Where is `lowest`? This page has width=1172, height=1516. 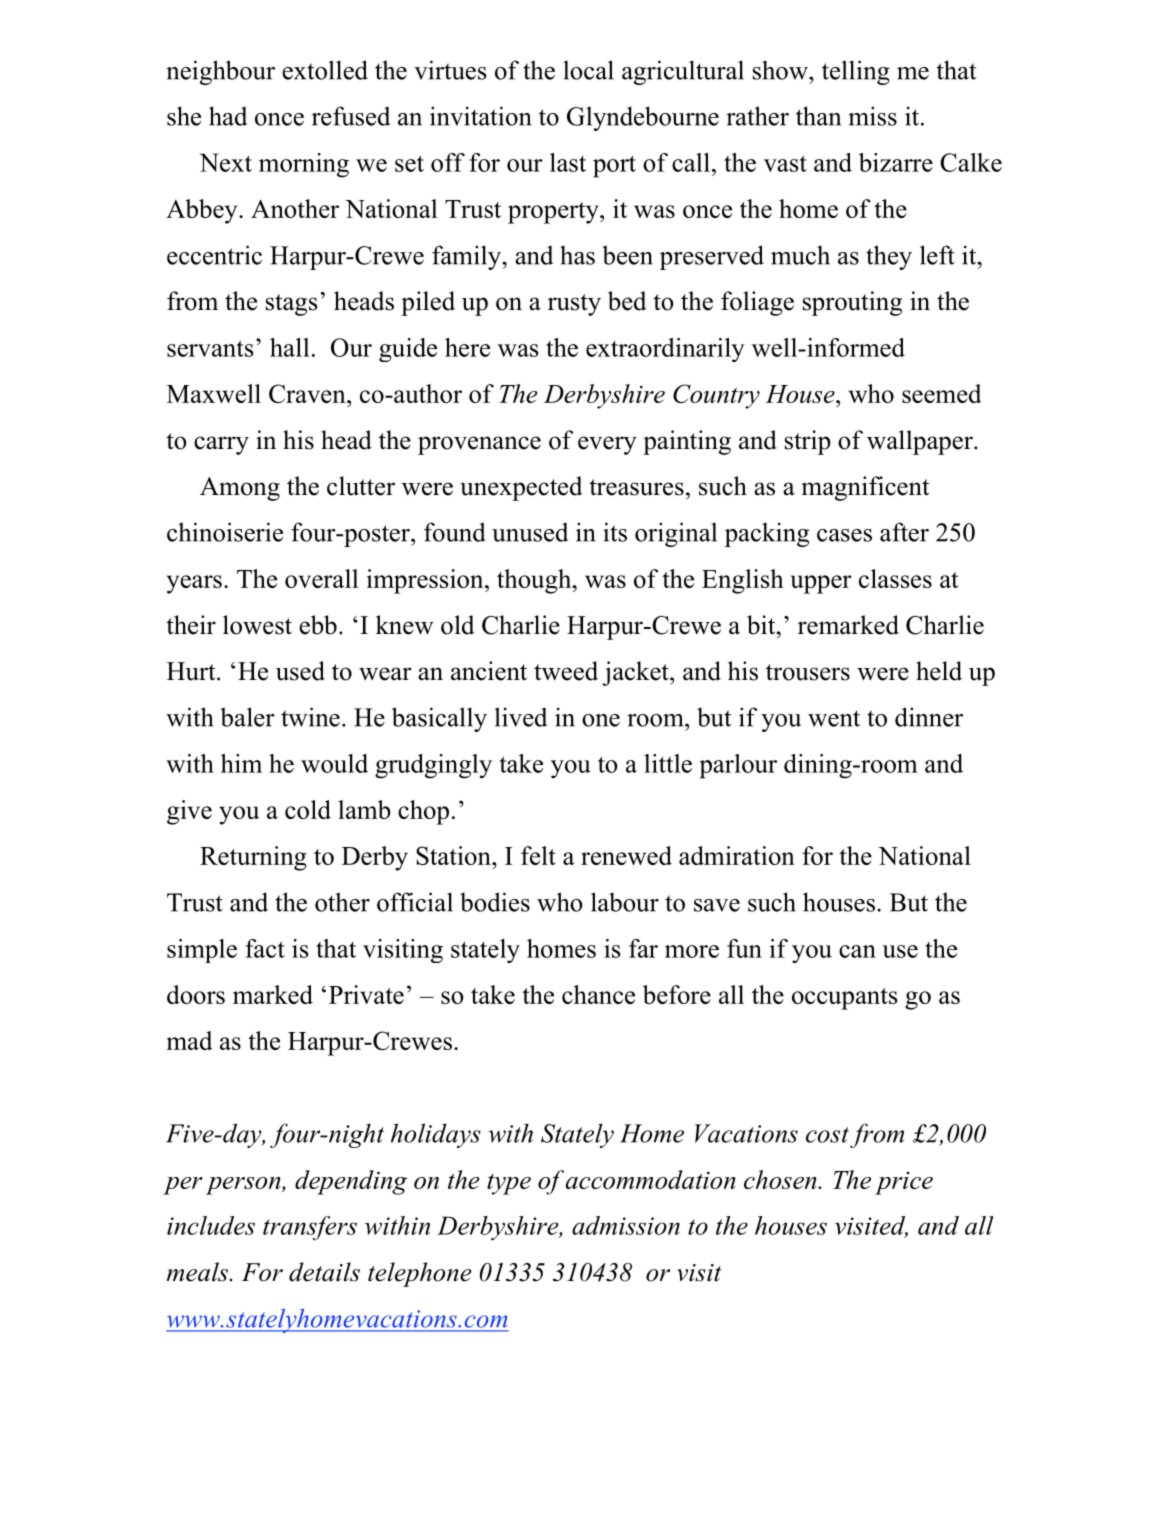 lowest is located at coordinates (257, 625).
